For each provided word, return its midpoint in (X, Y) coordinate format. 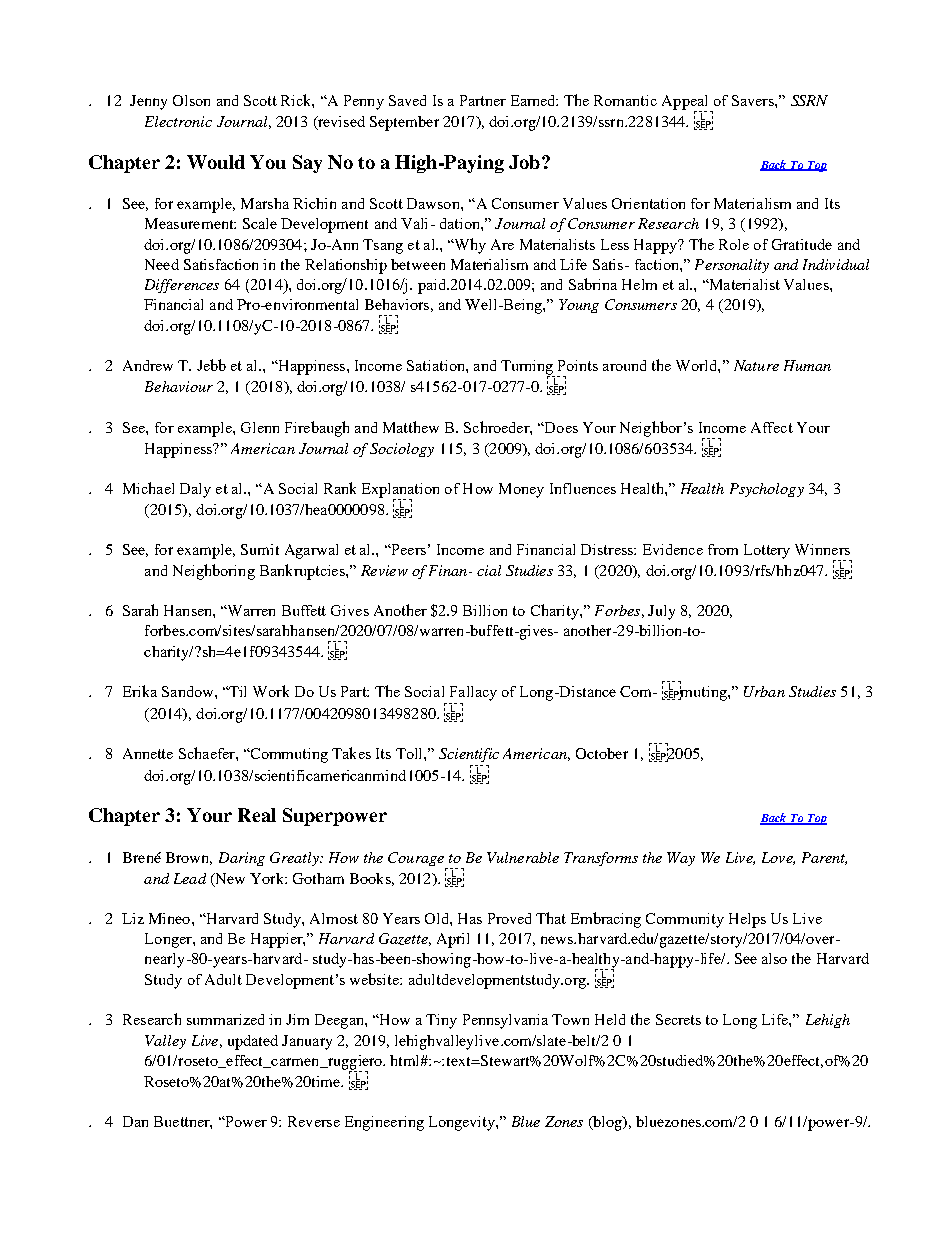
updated (253, 1042)
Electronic (178, 121)
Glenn (260, 427)
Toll (410, 753)
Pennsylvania (505, 1021)
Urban (764, 691)
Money (521, 490)
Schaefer (208, 753)
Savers (754, 100)
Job (524, 162)
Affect (772, 427)
